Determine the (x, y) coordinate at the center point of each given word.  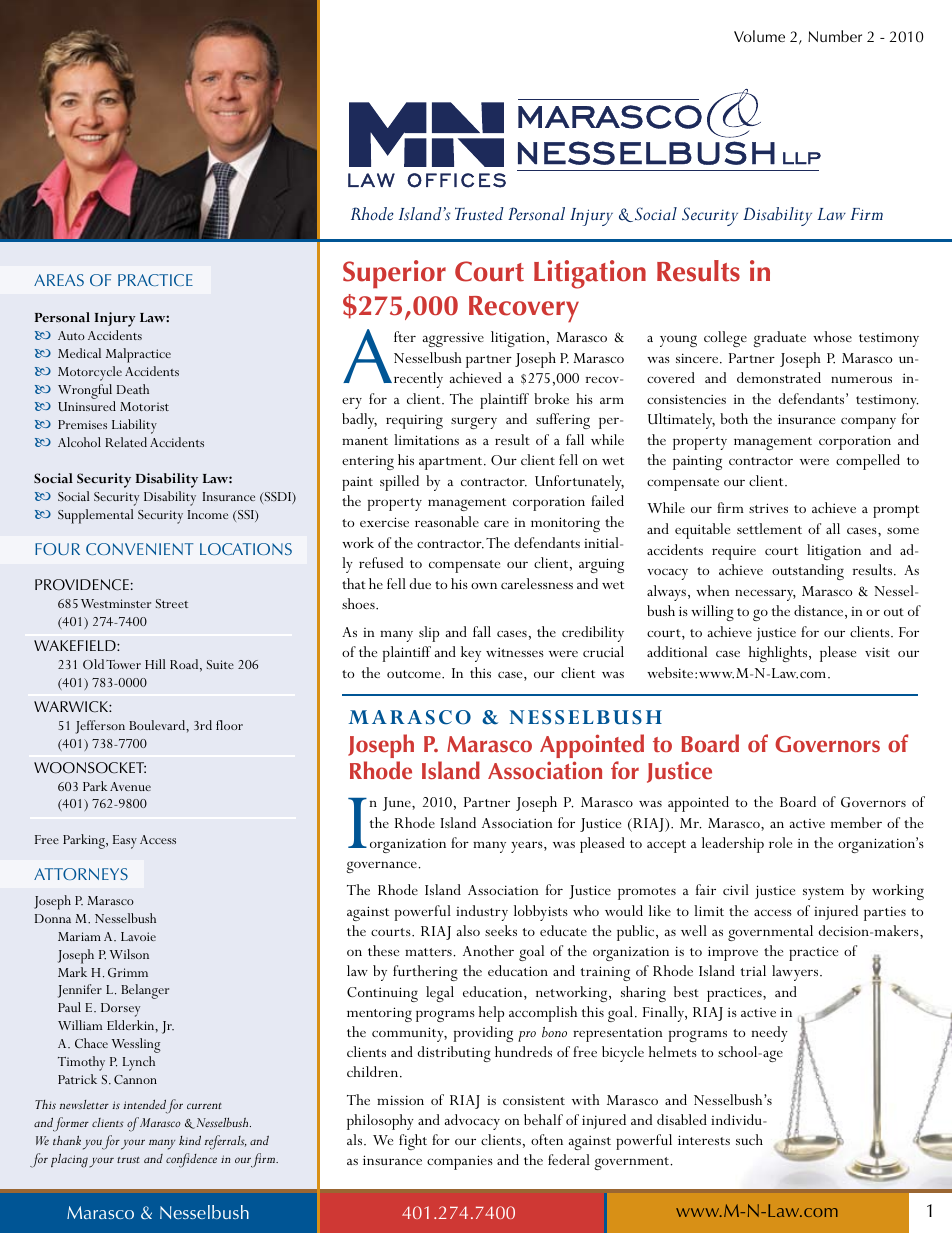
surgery (474, 423)
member (856, 822)
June (398, 804)
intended (144, 1104)
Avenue (130, 786)
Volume (759, 36)
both (734, 418)
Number (835, 36)
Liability (134, 426)
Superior (394, 274)
